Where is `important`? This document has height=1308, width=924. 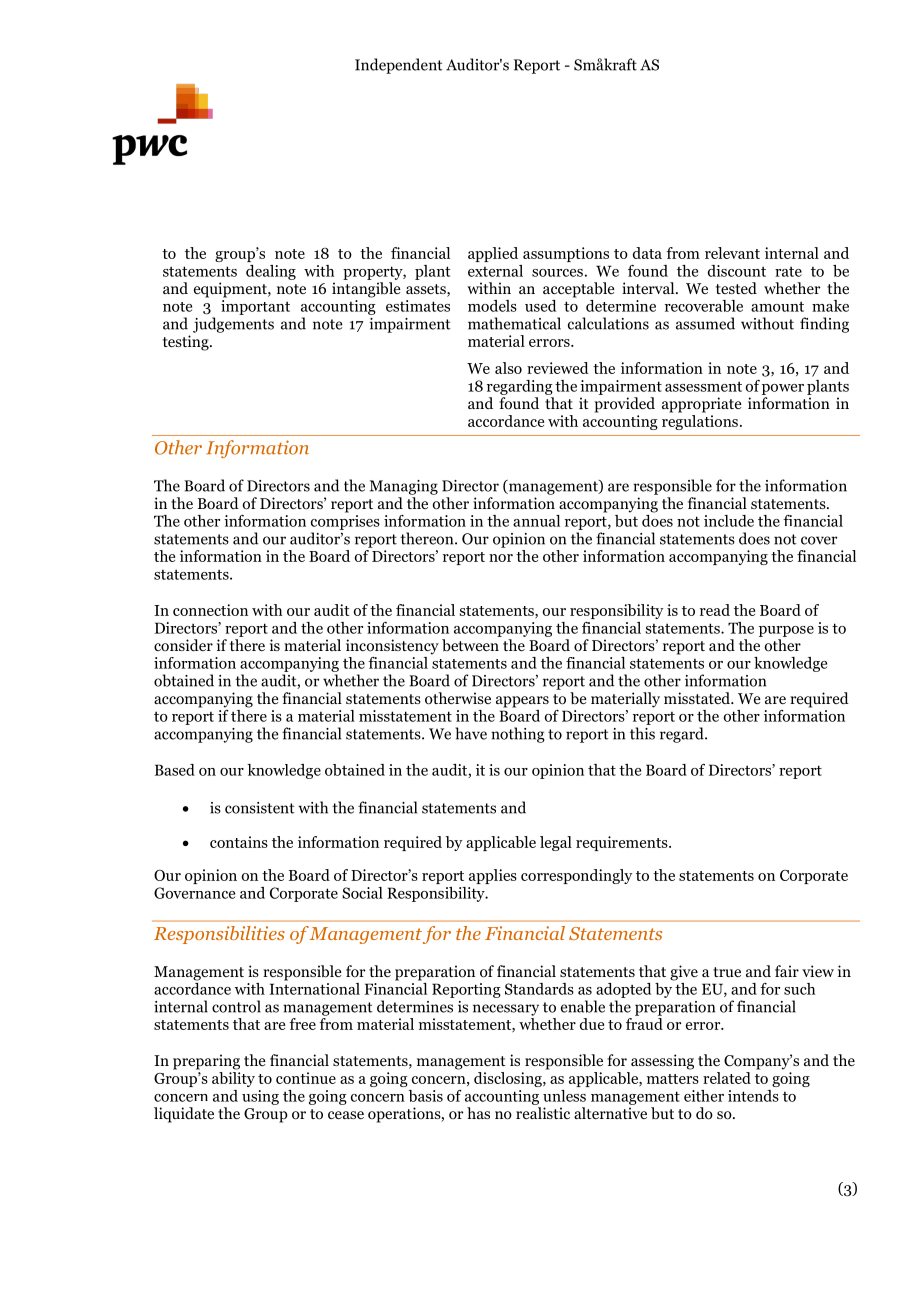
important is located at coordinates (255, 307).
